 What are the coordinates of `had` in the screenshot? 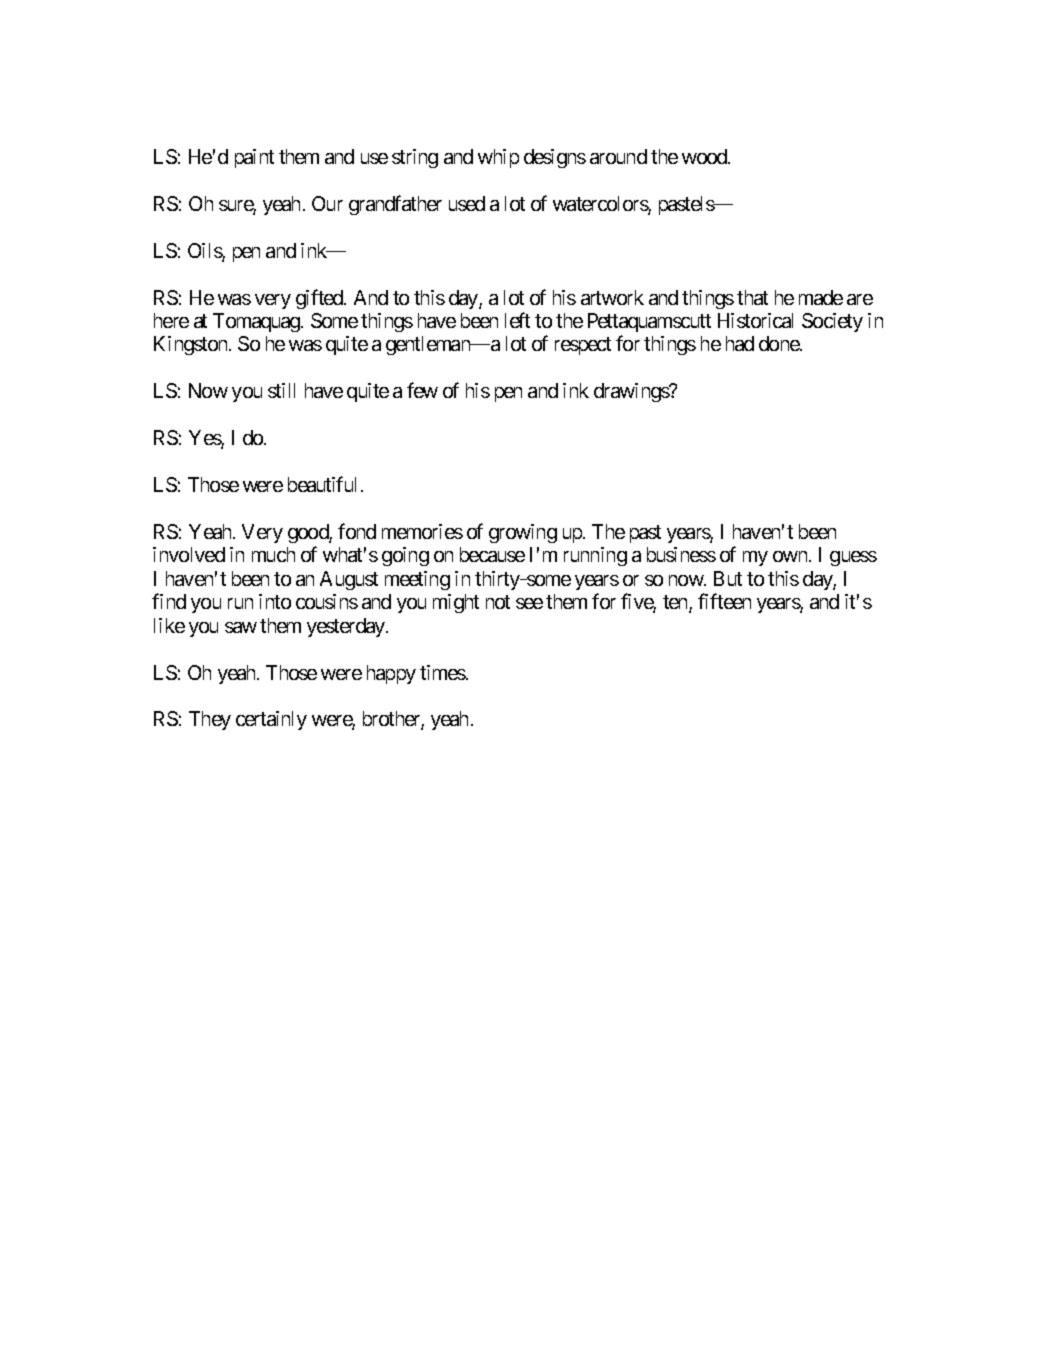 It's located at (740, 343).
